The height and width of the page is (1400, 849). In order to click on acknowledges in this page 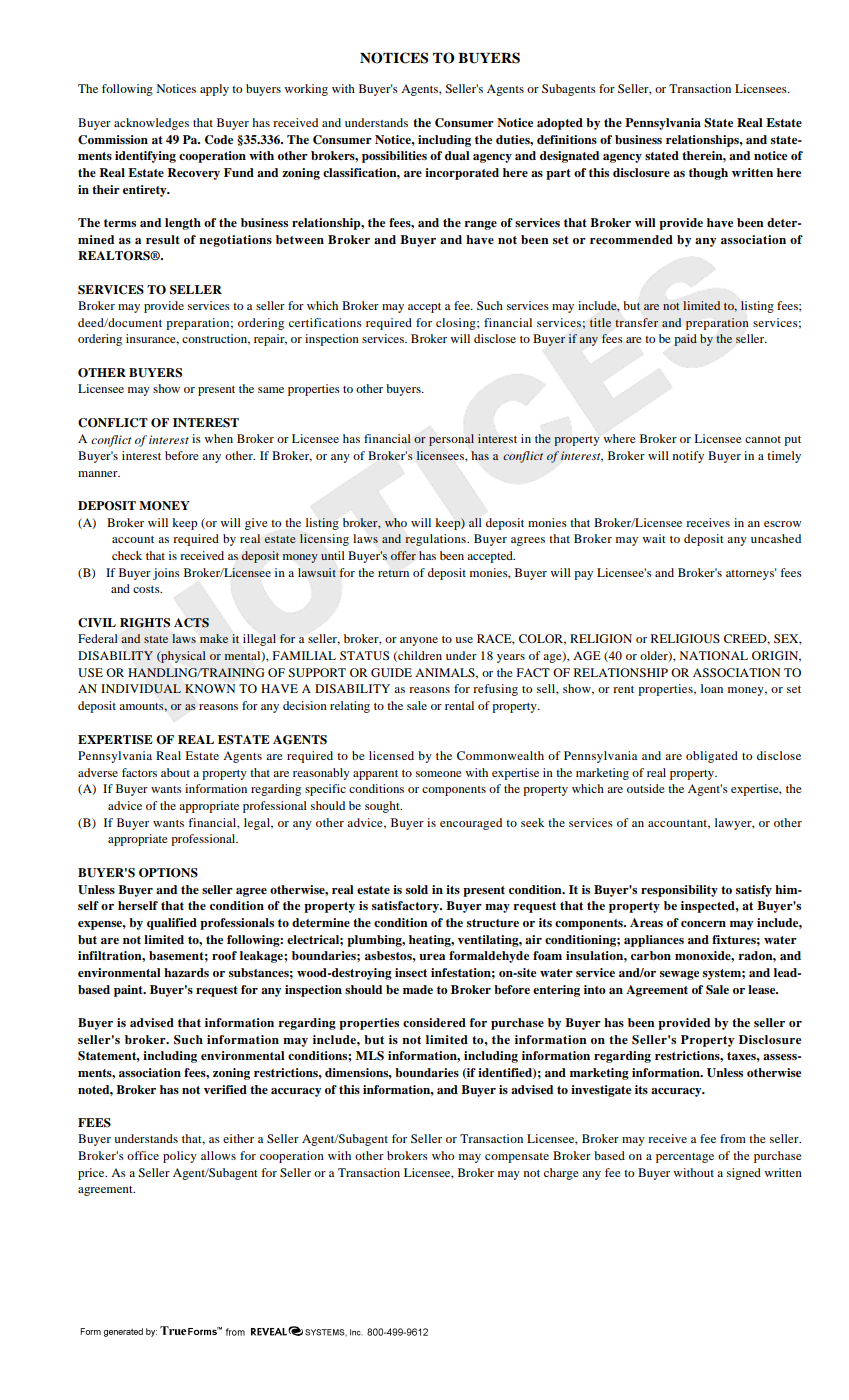, I will do `click(151, 124)`.
